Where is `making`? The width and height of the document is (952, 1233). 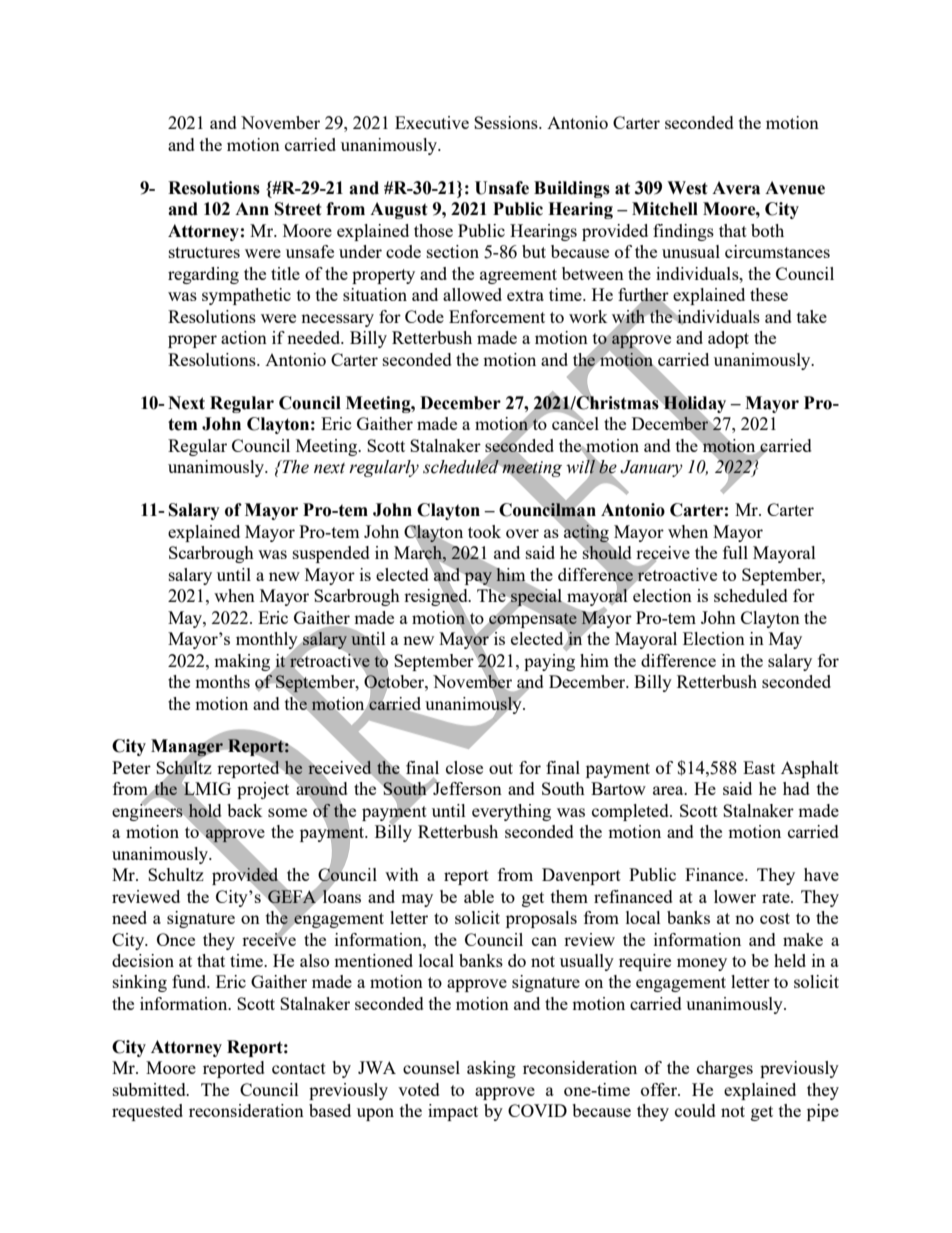
making is located at coordinates (243, 663).
